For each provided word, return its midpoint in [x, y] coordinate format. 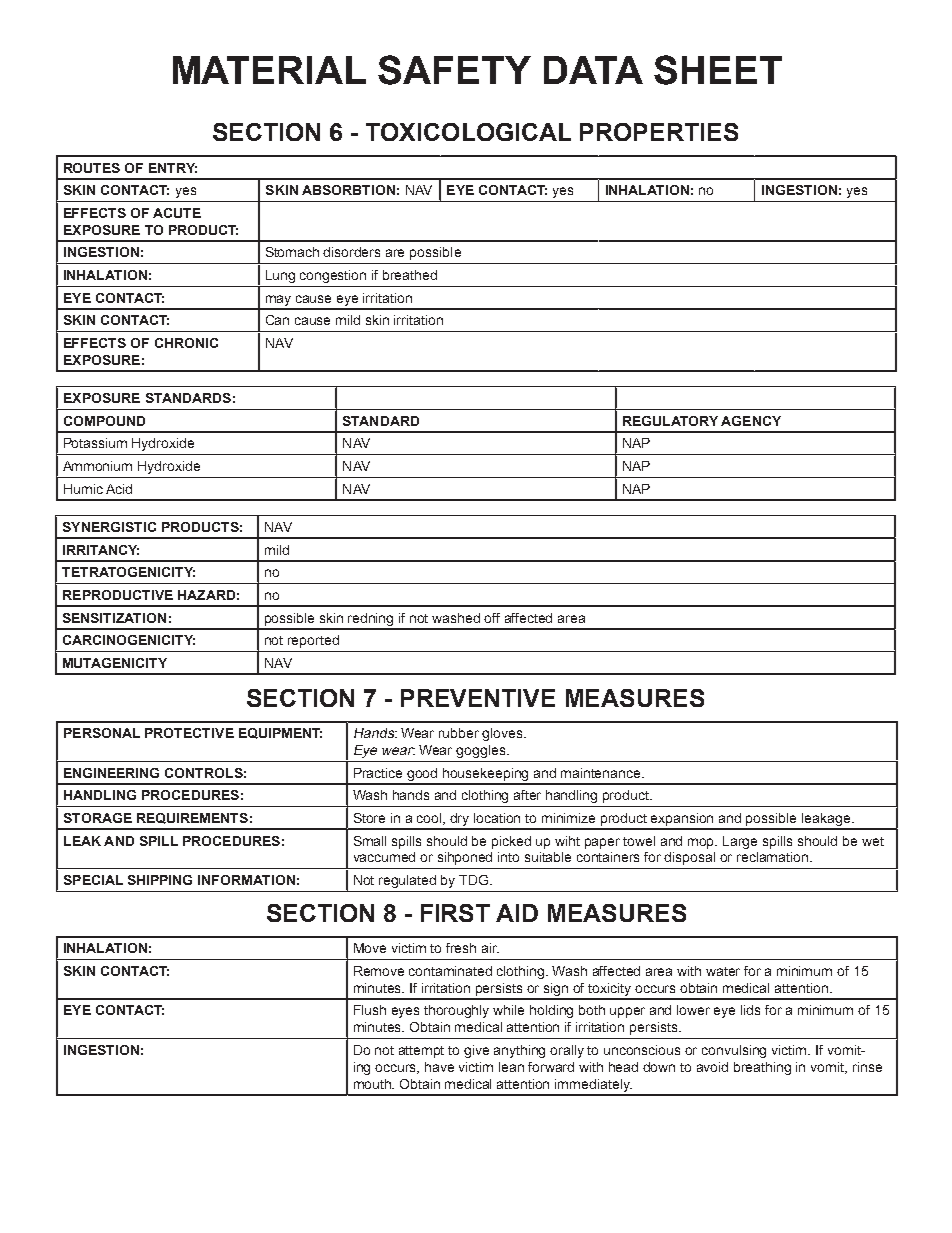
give [476, 1051]
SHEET [718, 70]
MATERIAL [269, 70]
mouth [374, 1084]
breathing [762, 1068]
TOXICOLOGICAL [468, 132]
